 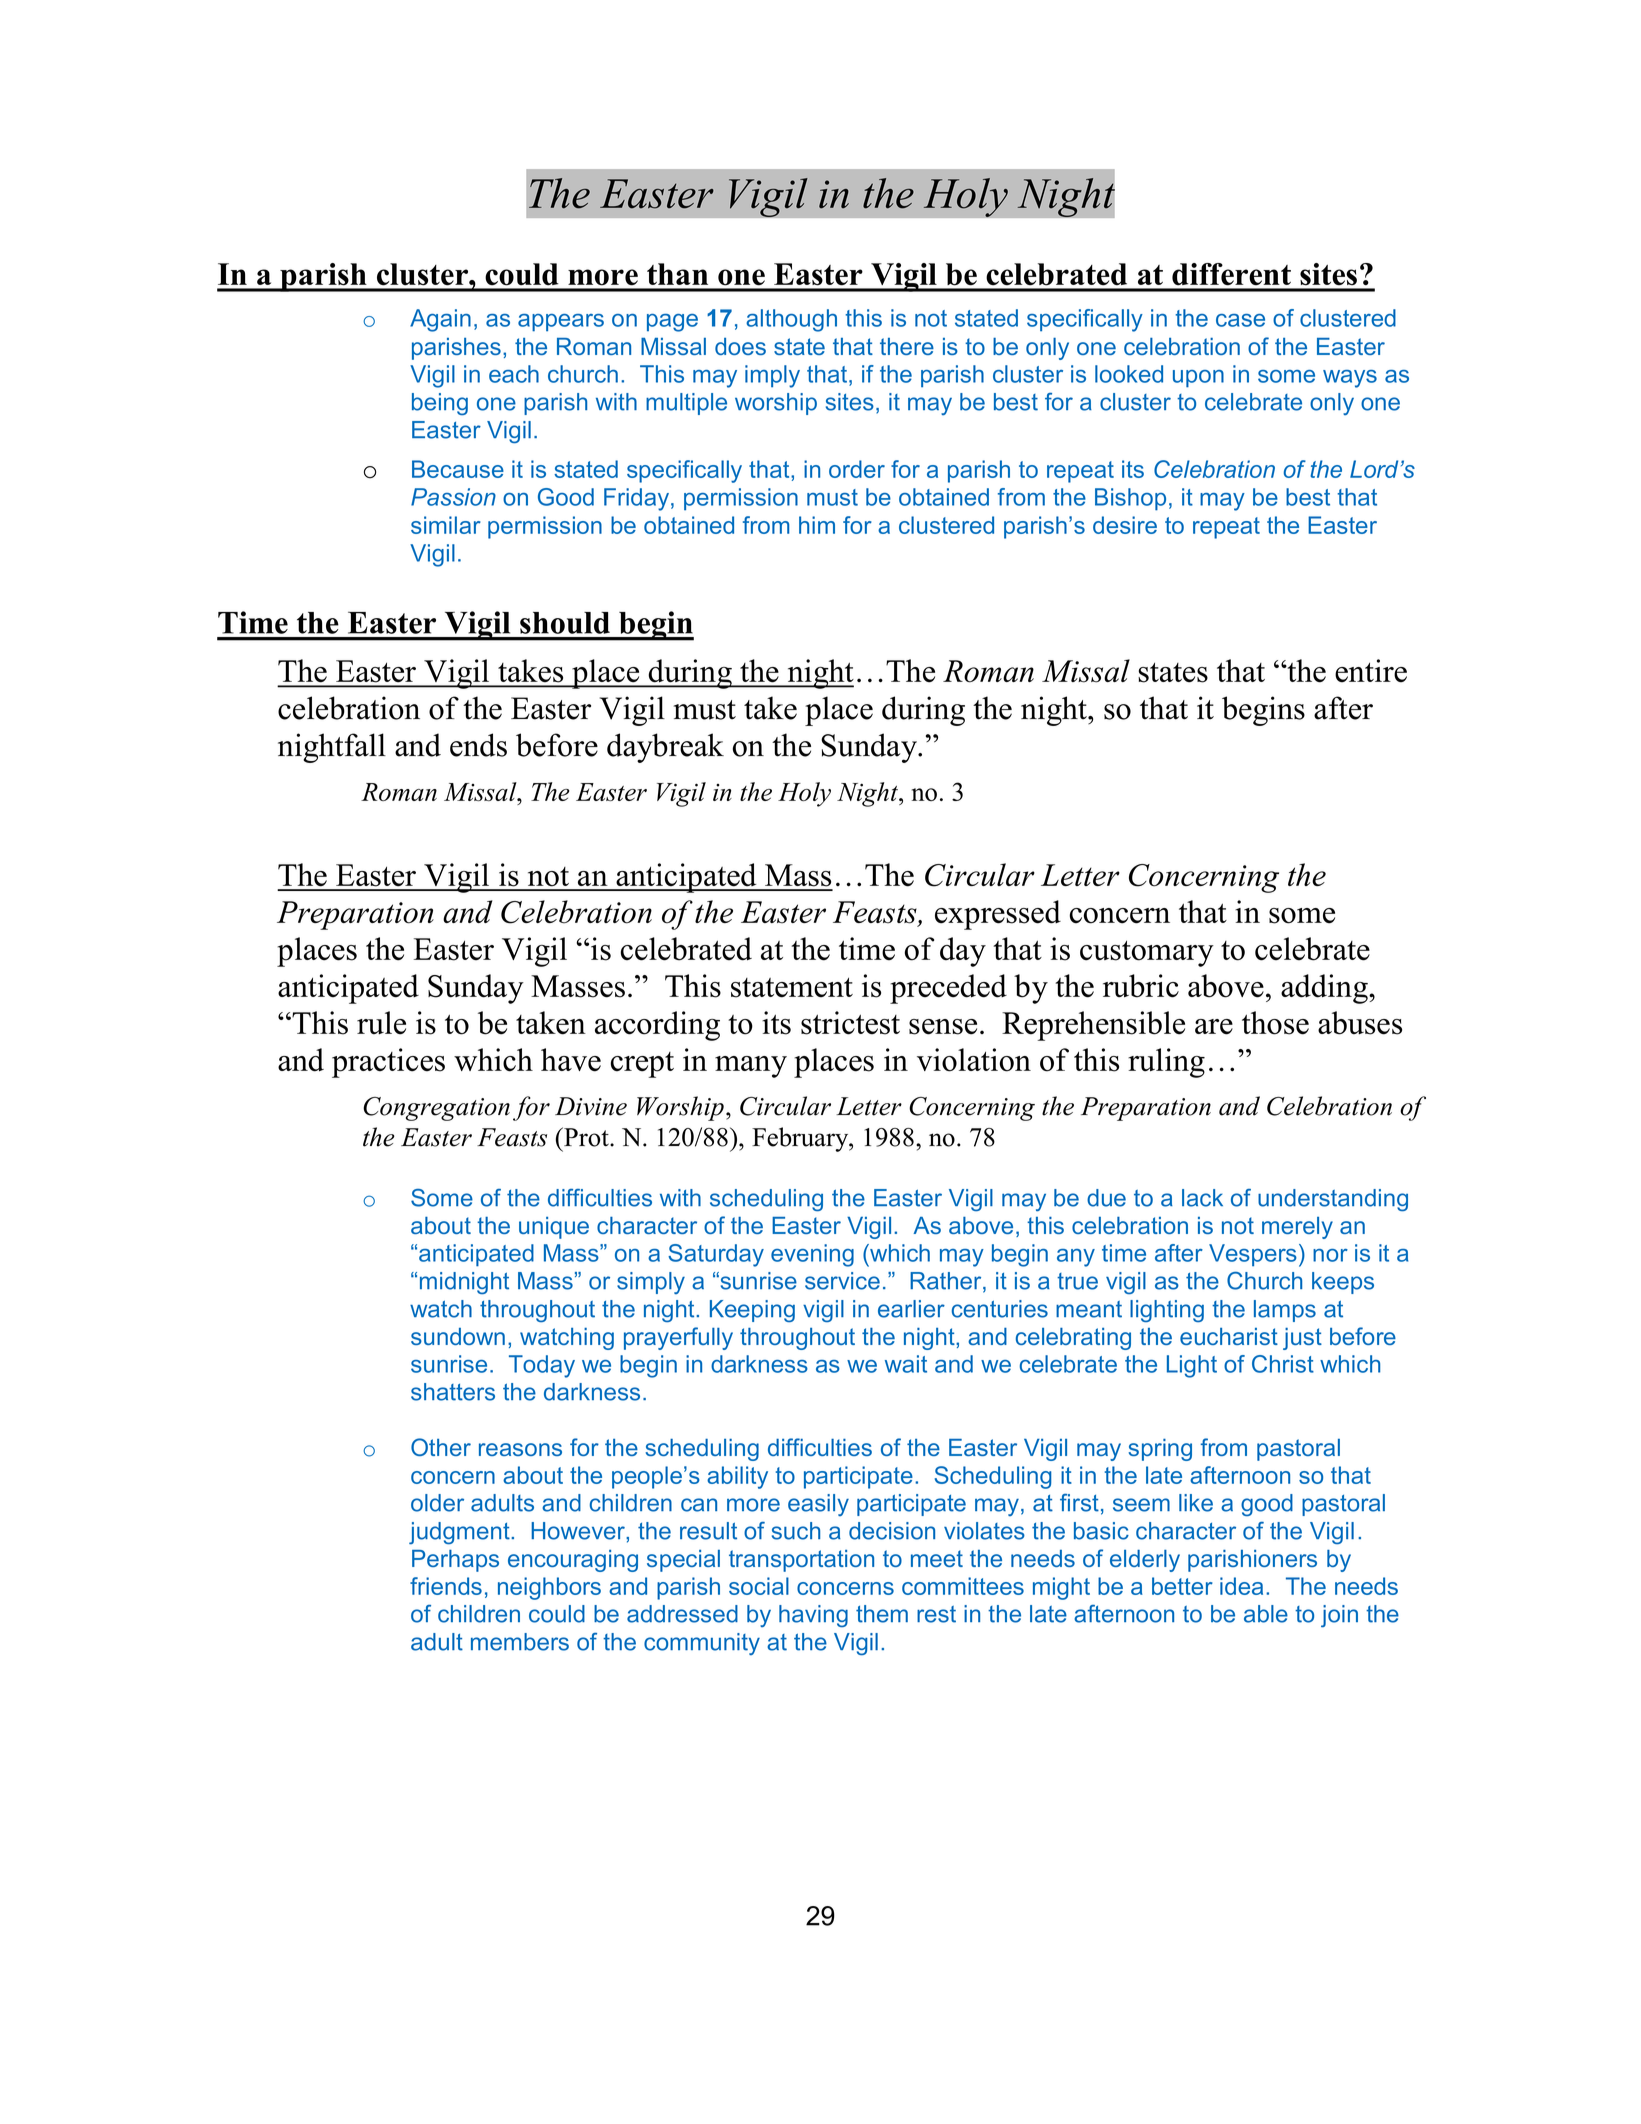 I want to click on expressed, so click(x=998, y=915).
